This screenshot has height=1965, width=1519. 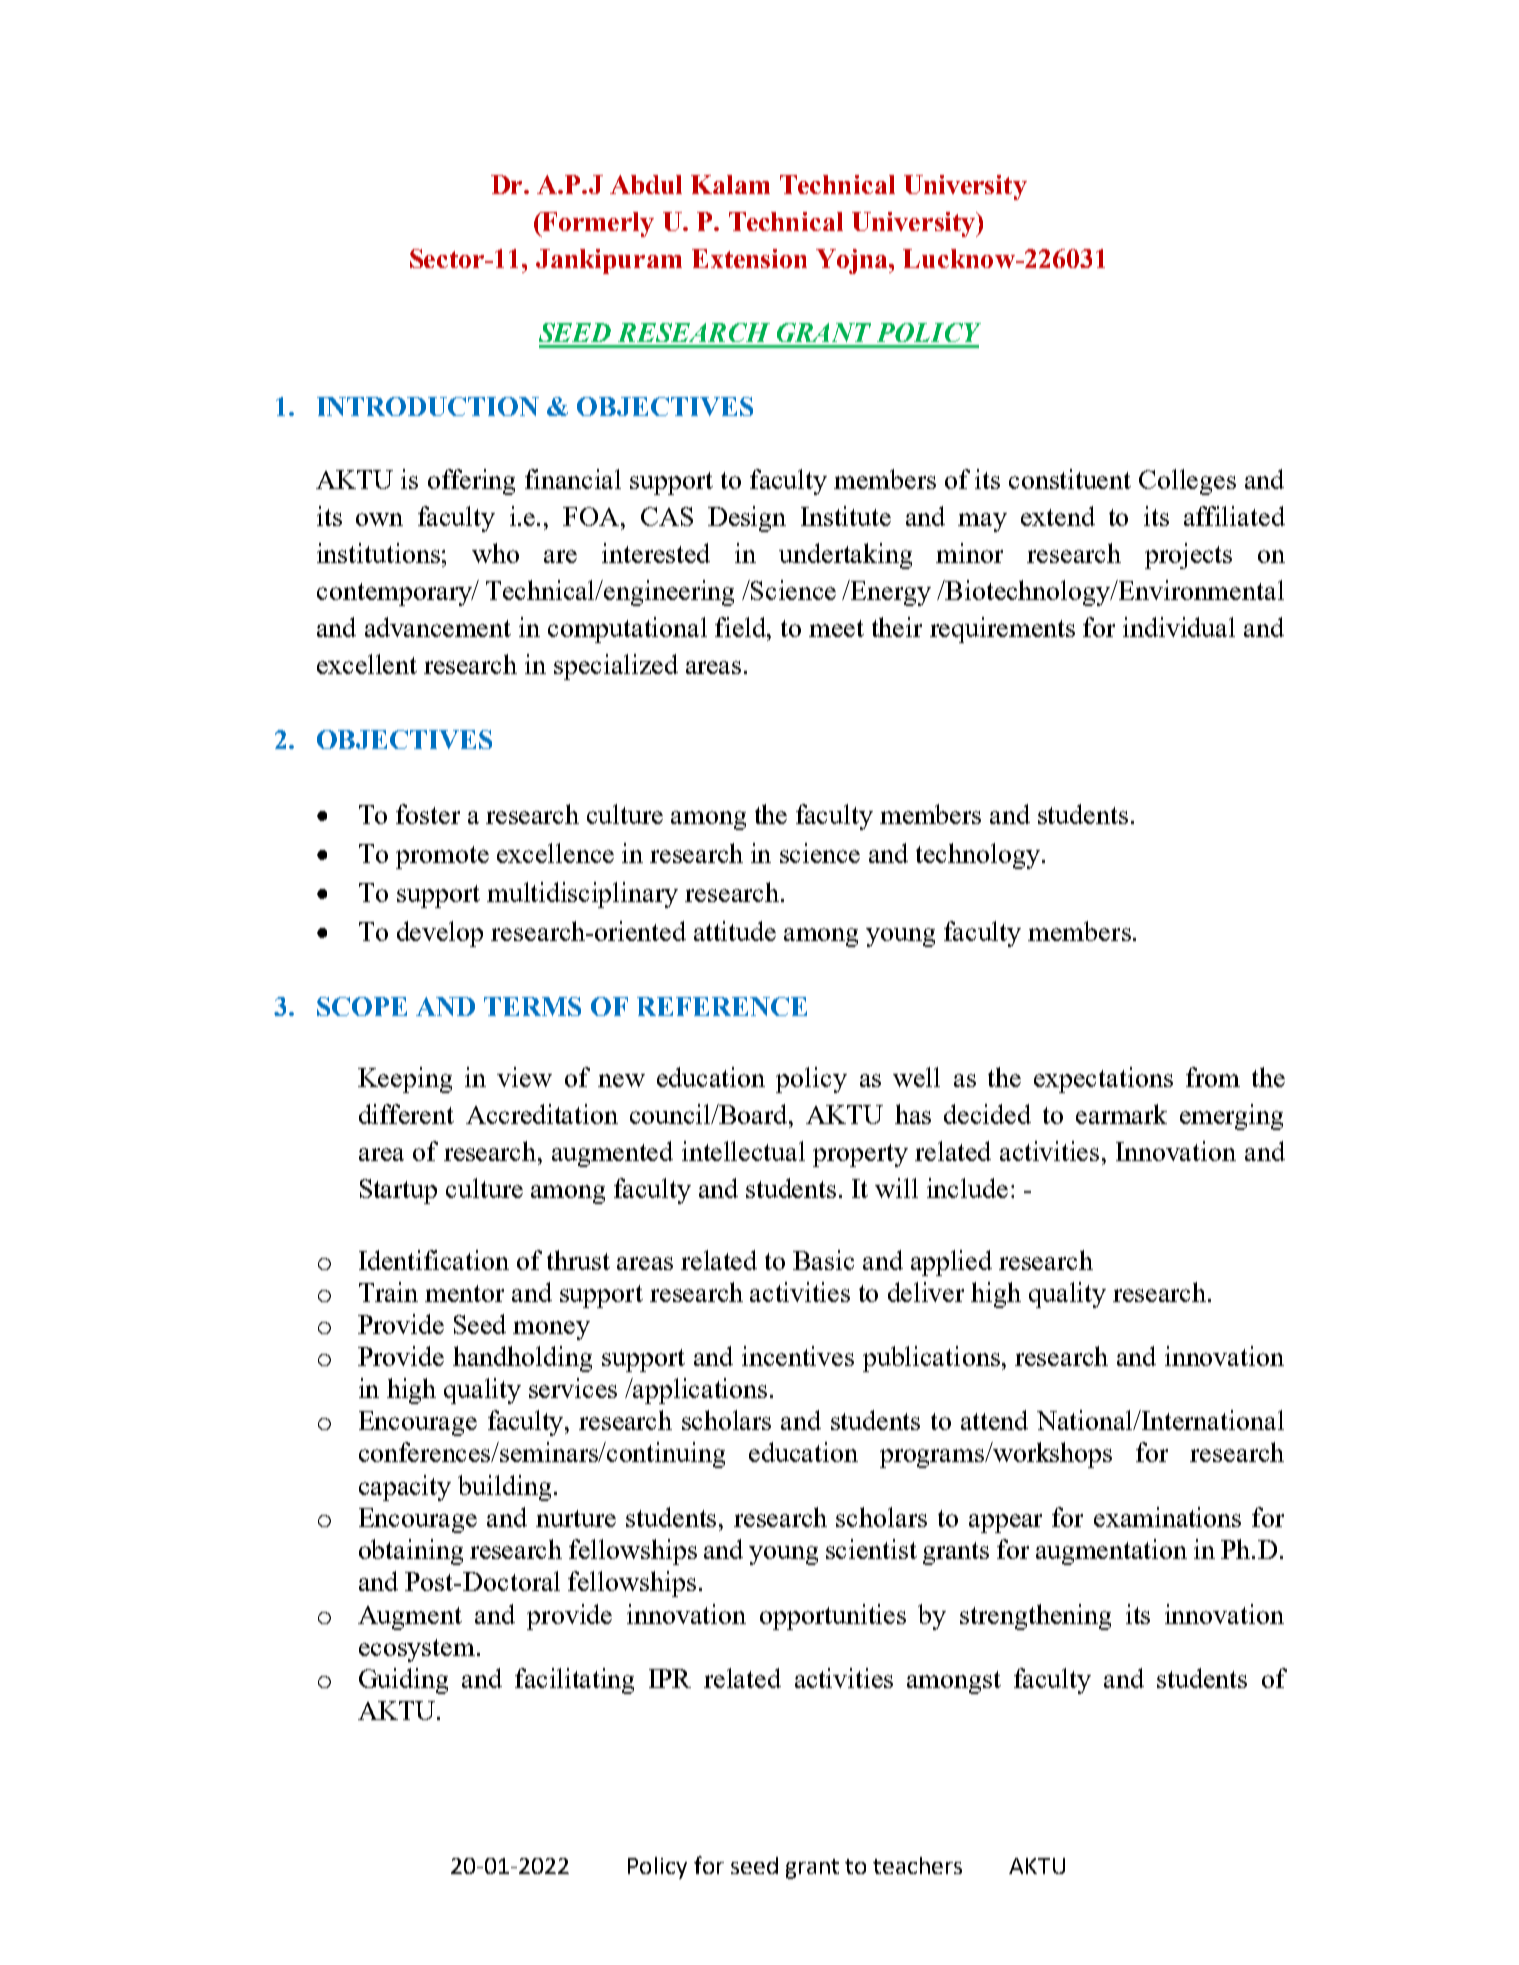 What do you see at coordinates (1179, 627) in the screenshot?
I see `individual` at bounding box center [1179, 627].
